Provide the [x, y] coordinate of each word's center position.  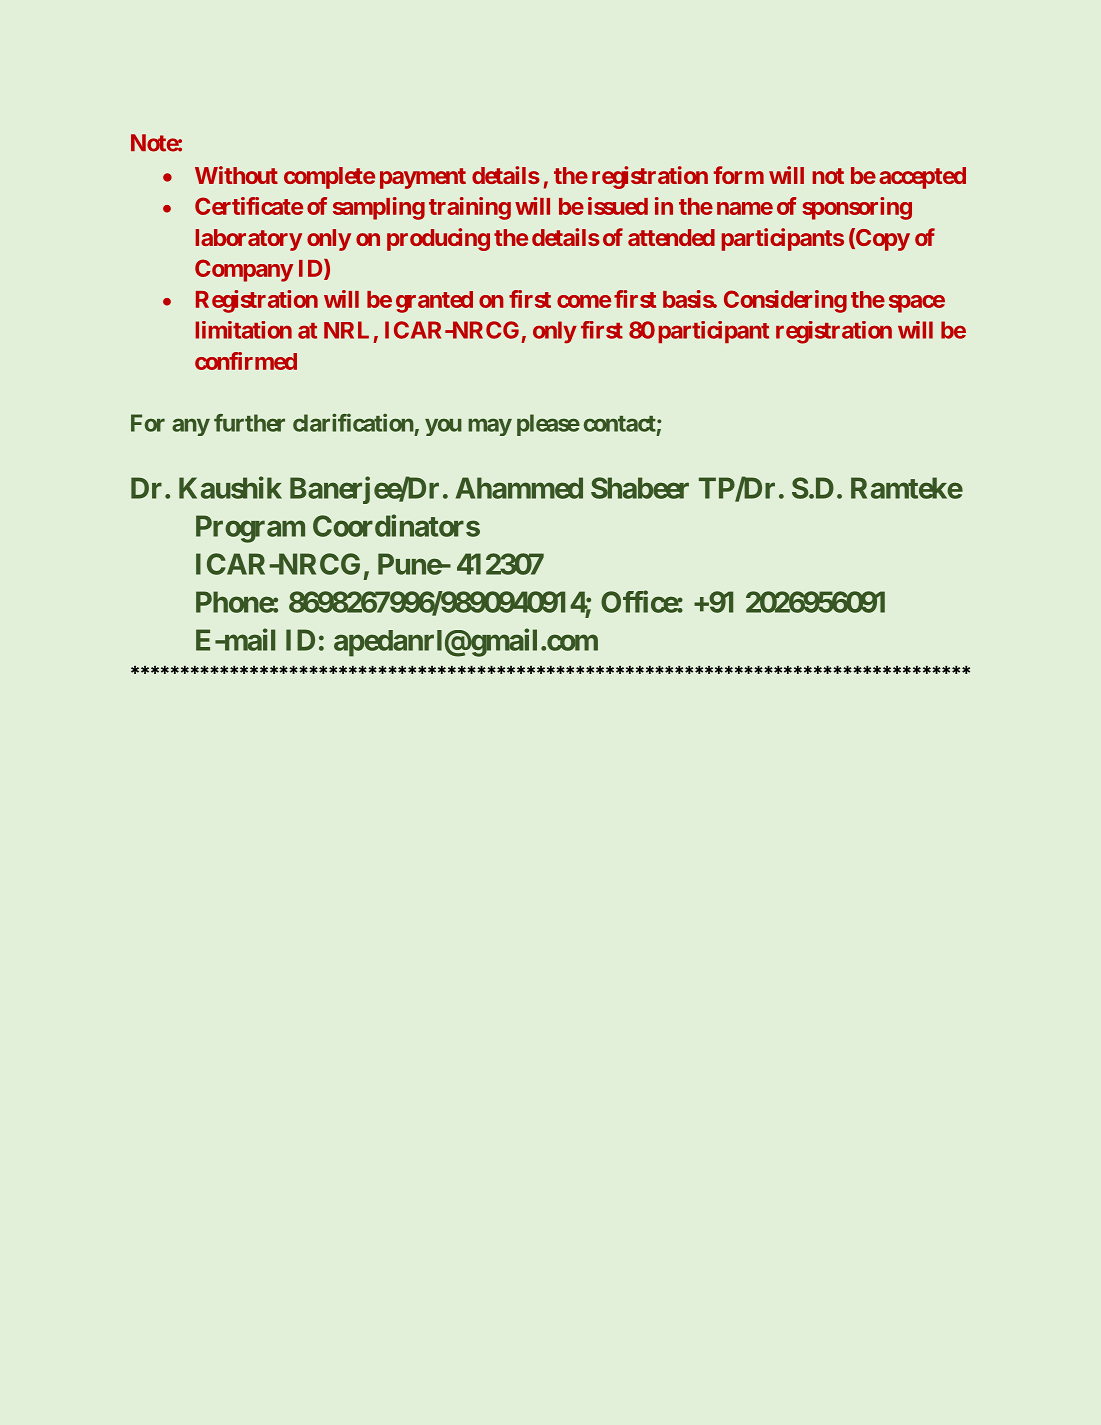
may [490, 427]
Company [244, 270]
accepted [922, 178]
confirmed [246, 361]
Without [236, 175]
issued [618, 206]
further [249, 423]
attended [671, 237]
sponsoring [857, 208]
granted [434, 302]
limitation [244, 330]
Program [250, 529]
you [443, 427]
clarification [353, 422]
